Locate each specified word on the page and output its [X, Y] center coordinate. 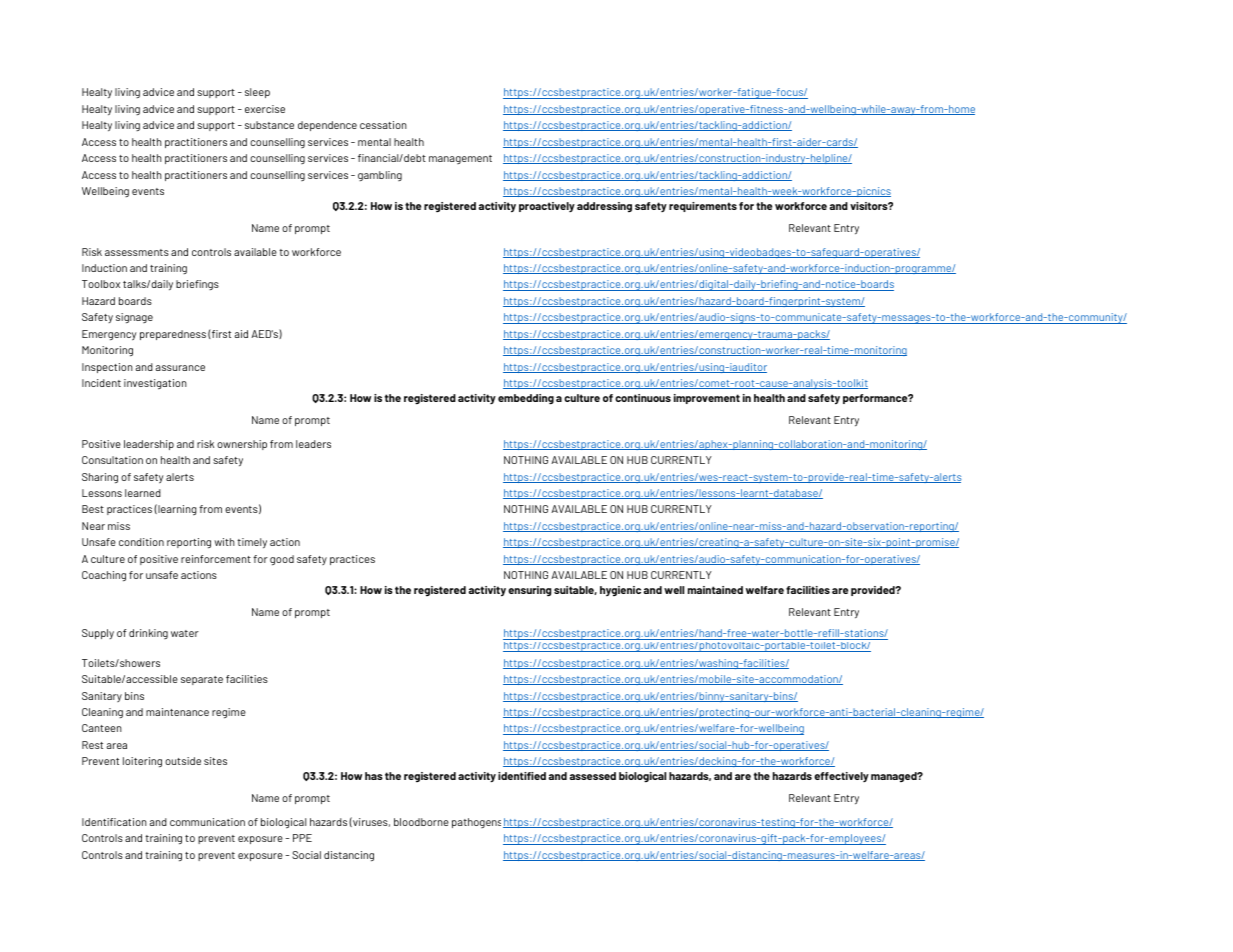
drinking [148, 634]
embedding [526, 399]
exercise [265, 109]
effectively [841, 777]
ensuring [529, 591]
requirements [703, 207]
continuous [643, 398]
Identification [114, 822]
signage [134, 318]
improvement [707, 399]
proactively [547, 207]
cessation [383, 125]
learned [143, 493]
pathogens [478, 823]
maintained [715, 590]
